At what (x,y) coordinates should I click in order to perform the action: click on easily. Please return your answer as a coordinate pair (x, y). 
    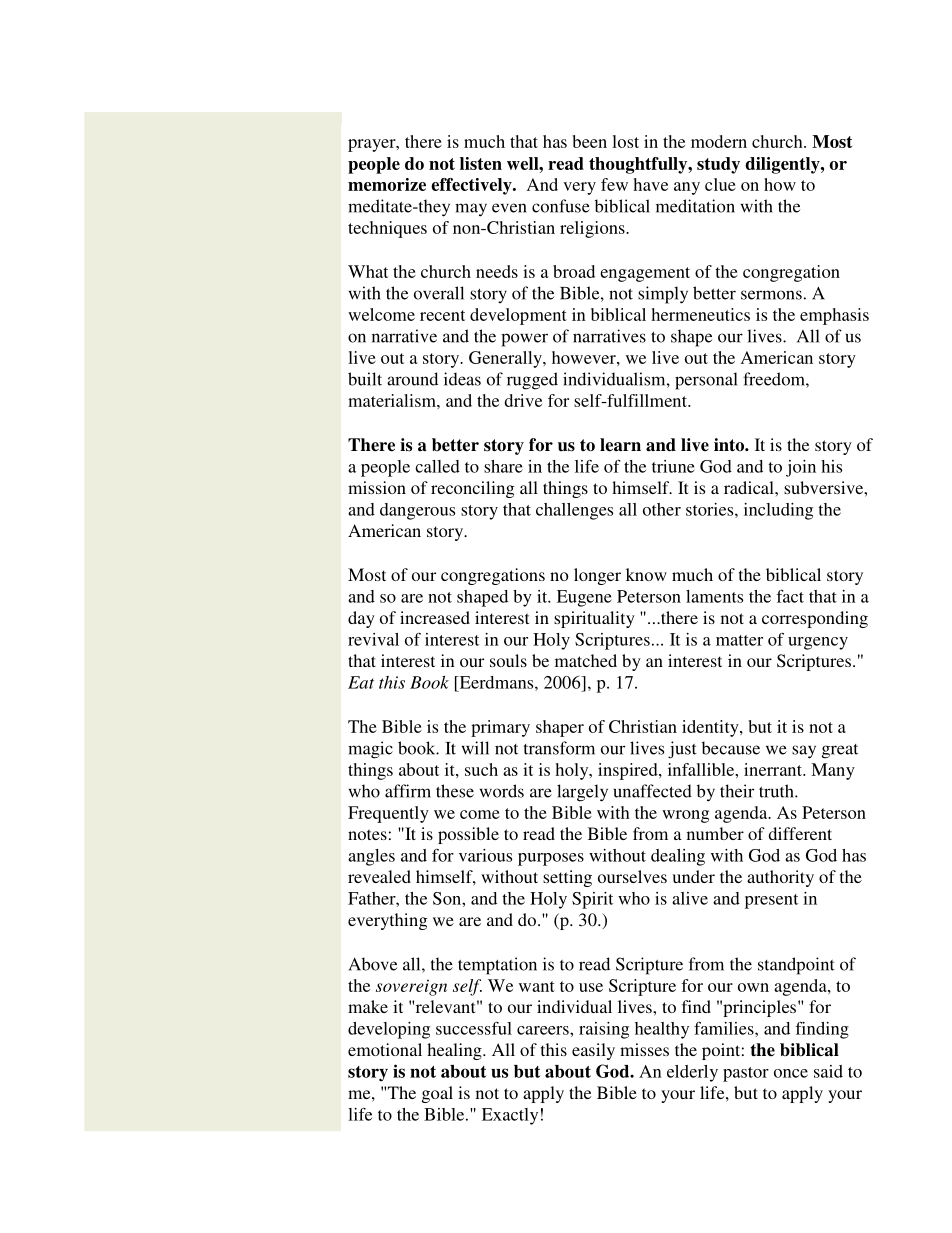
    Looking at the image, I should click on (593, 1051).
